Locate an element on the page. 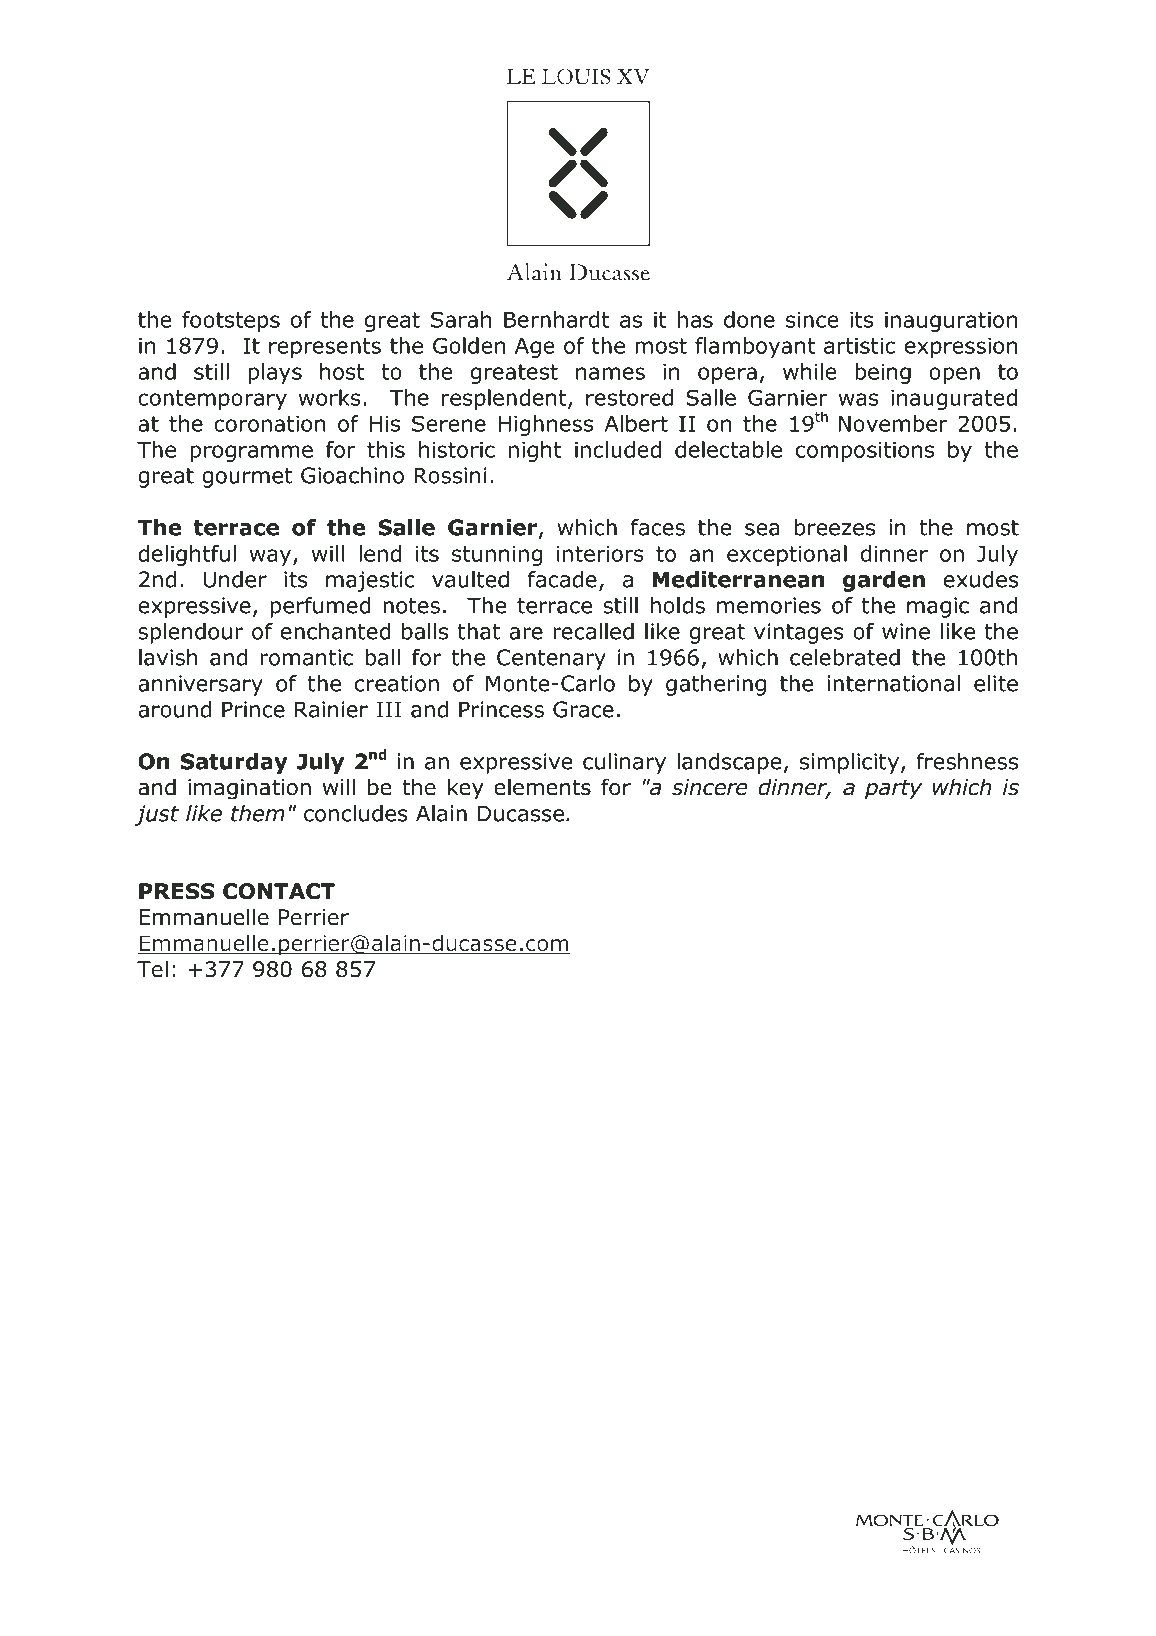 The width and height of the image is (1156, 1636). artistic is located at coordinates (859, 345).
